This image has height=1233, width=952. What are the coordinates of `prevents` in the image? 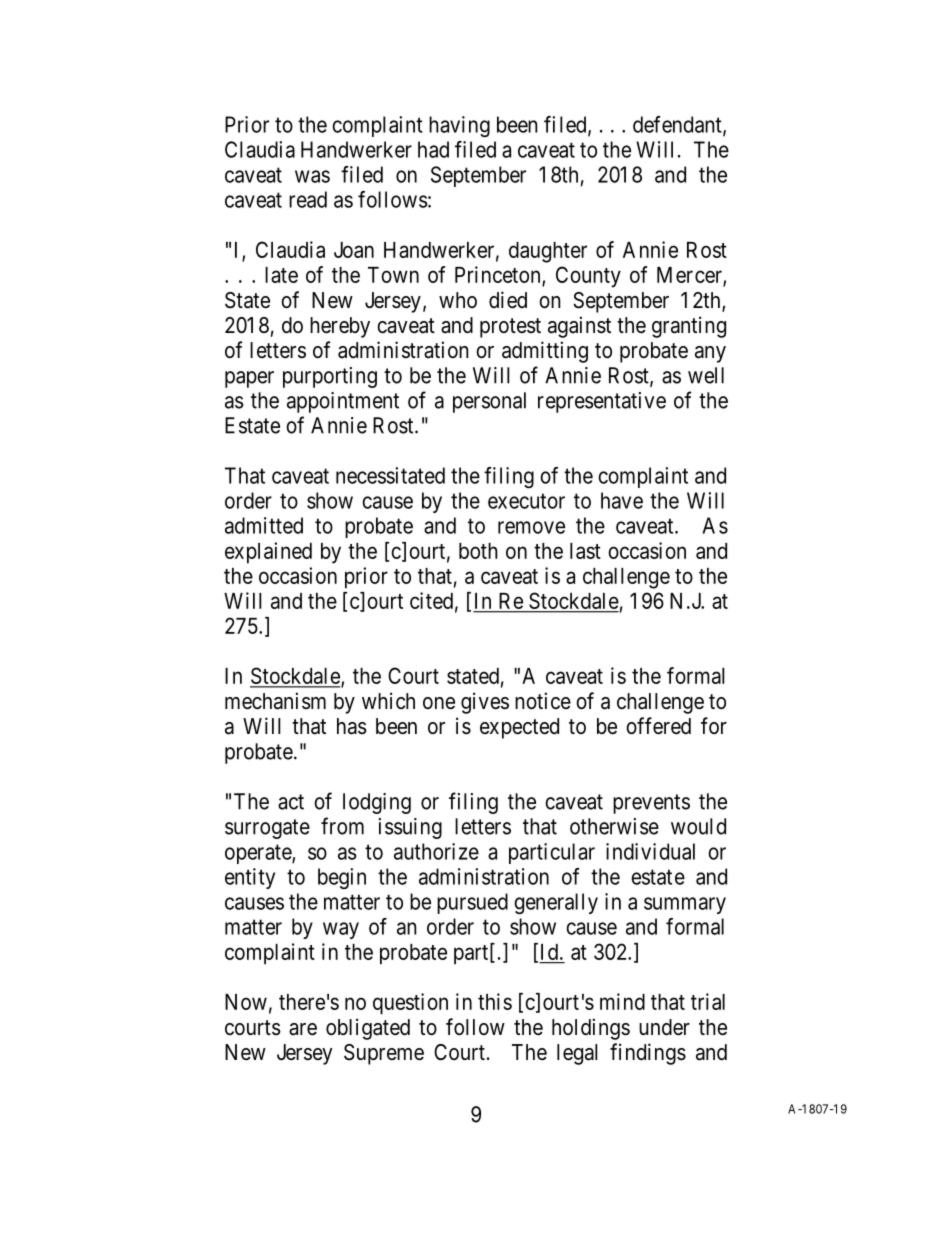 It's located at (651, 804).
